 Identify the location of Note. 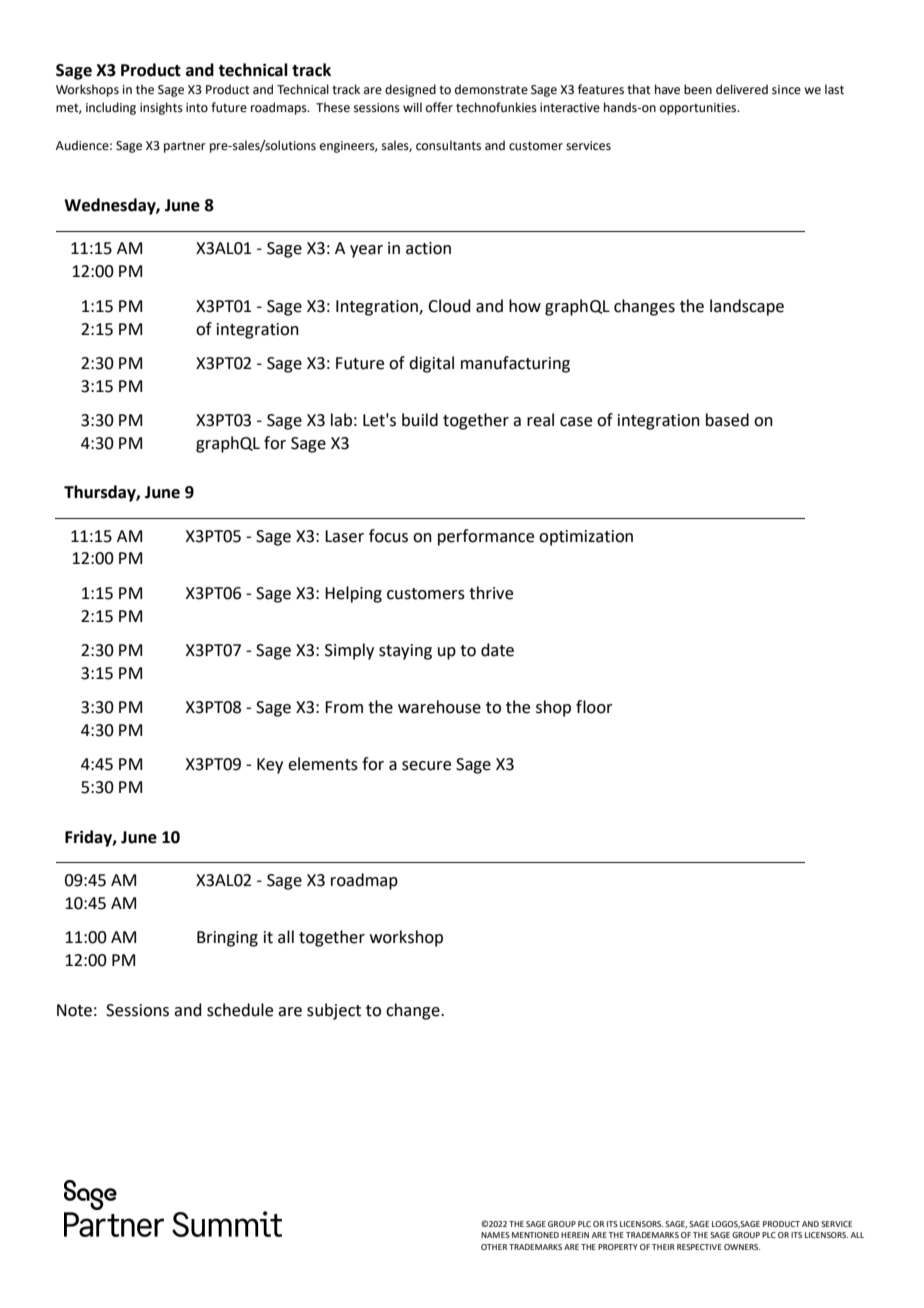
(74, 1010).
